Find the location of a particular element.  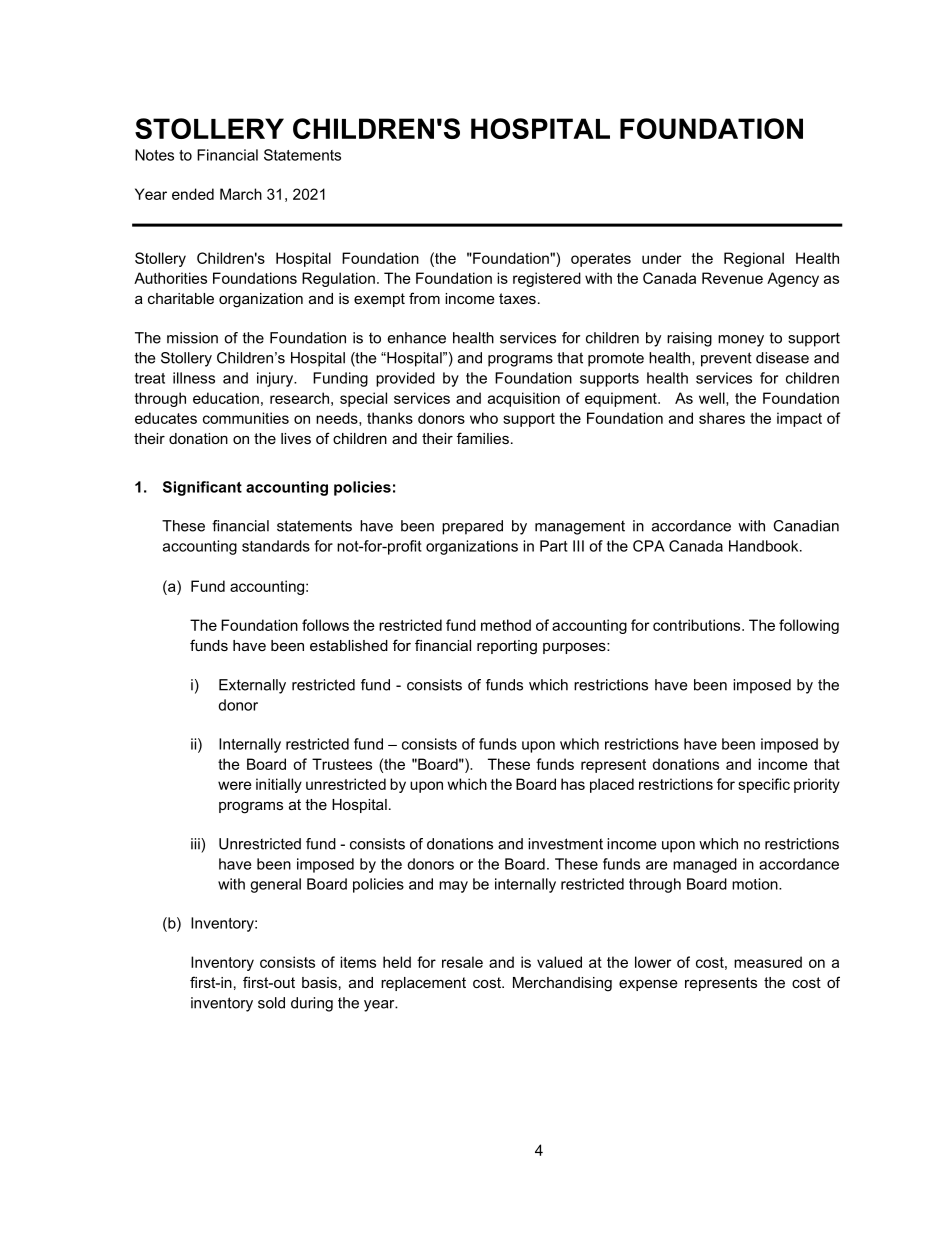

standards is located at coordinates (276, 546).
